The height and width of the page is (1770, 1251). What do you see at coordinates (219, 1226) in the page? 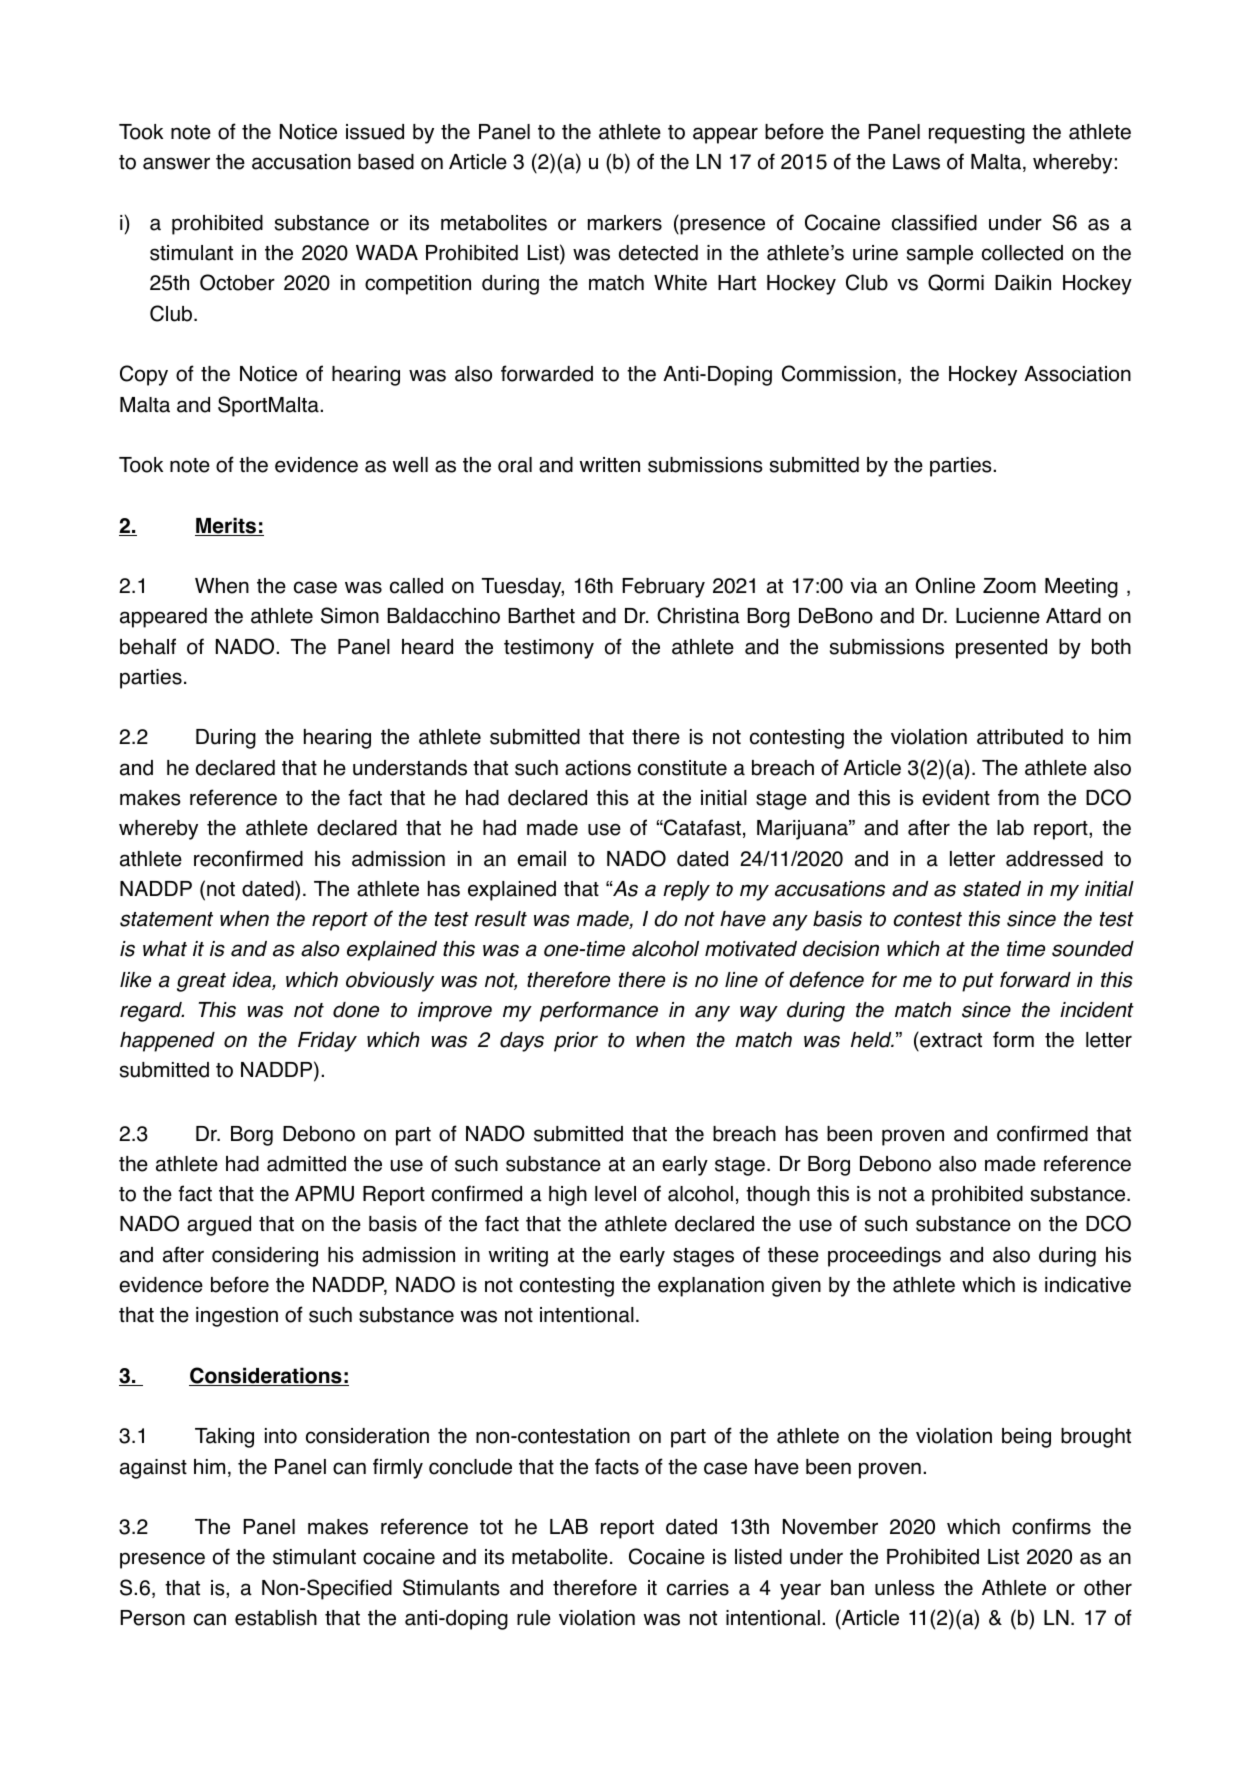
I see `argued` at bounding box center [219, 1226].
